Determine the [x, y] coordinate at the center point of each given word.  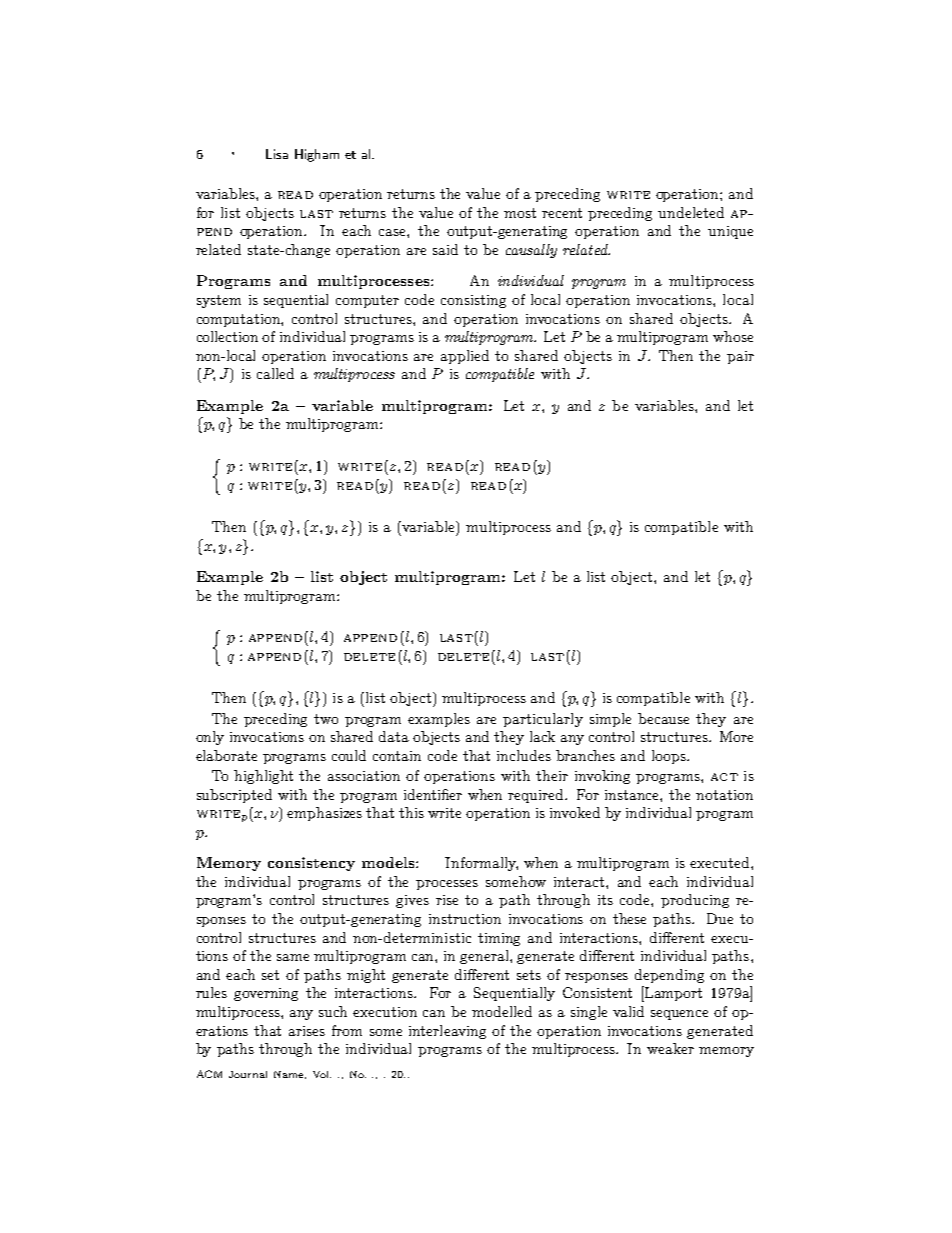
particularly [543, 720]
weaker [670, 1048]
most [520, 213]
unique [730, 232]
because [663, 718]
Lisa [277, 154]
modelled [502, 1011]
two [326, 719]
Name [290, 1075]
